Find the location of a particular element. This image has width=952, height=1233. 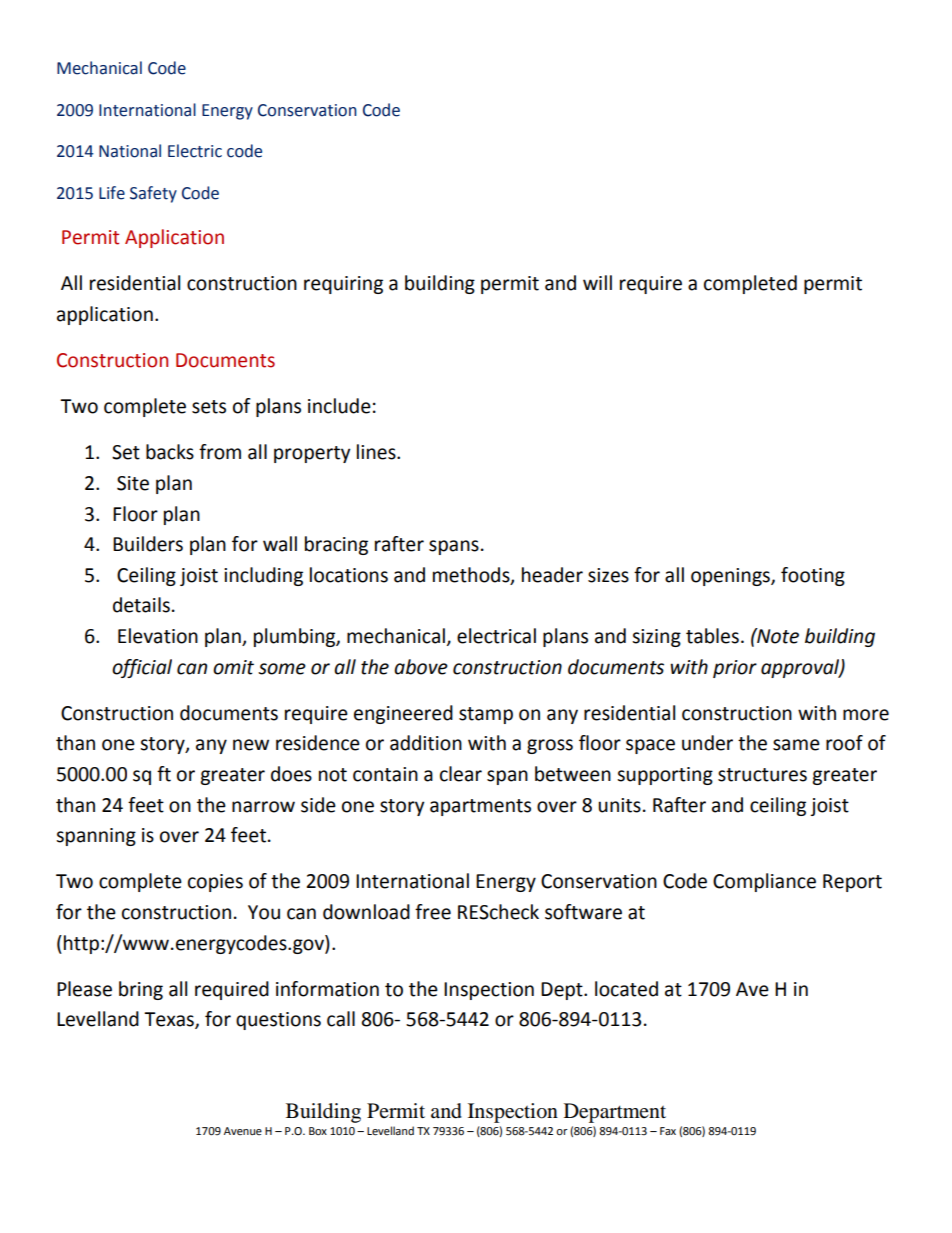

Avenue is located at coordinates (243, 1131).
